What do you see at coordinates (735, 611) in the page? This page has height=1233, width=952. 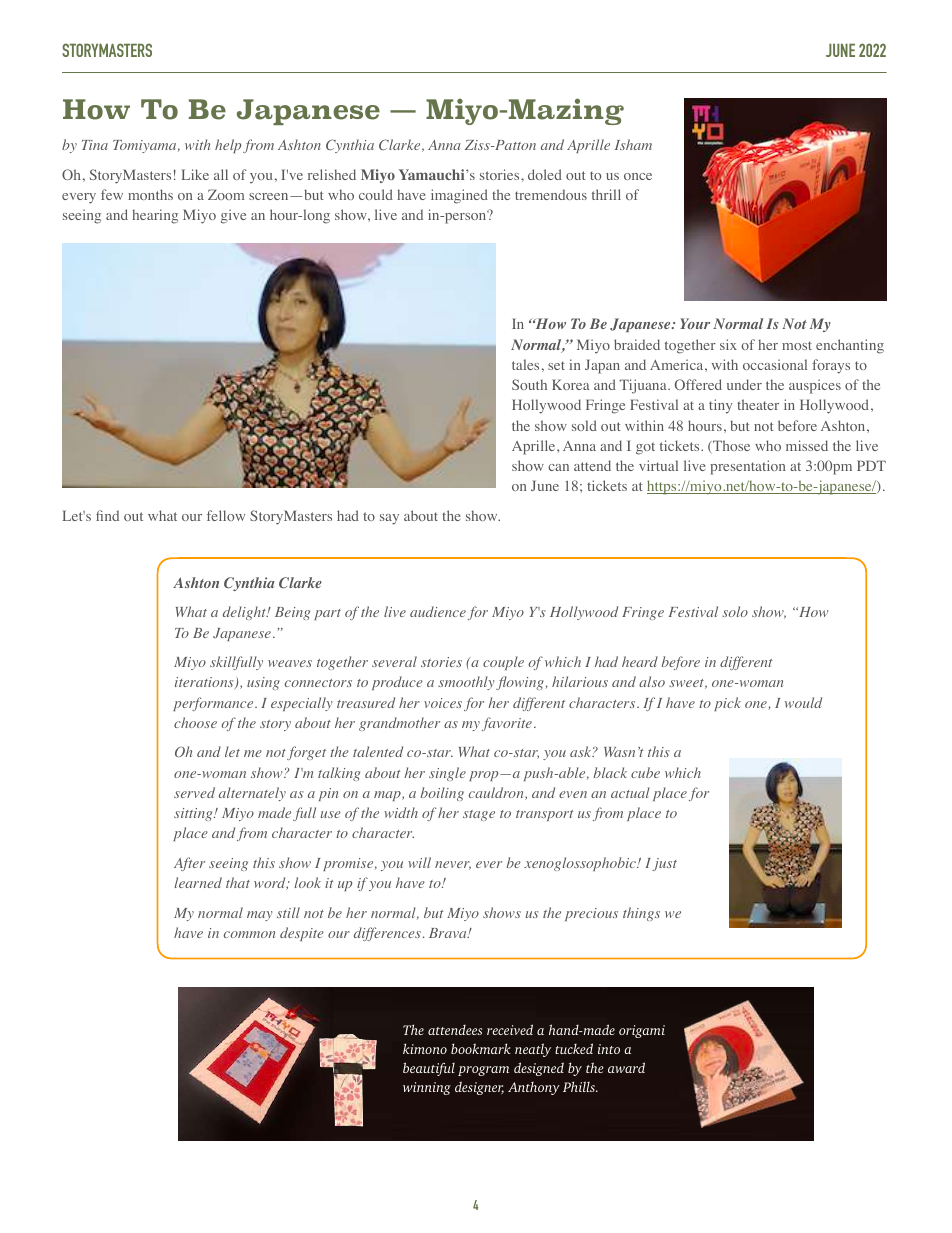 I see `solo` at bounding box center [735, 611].
